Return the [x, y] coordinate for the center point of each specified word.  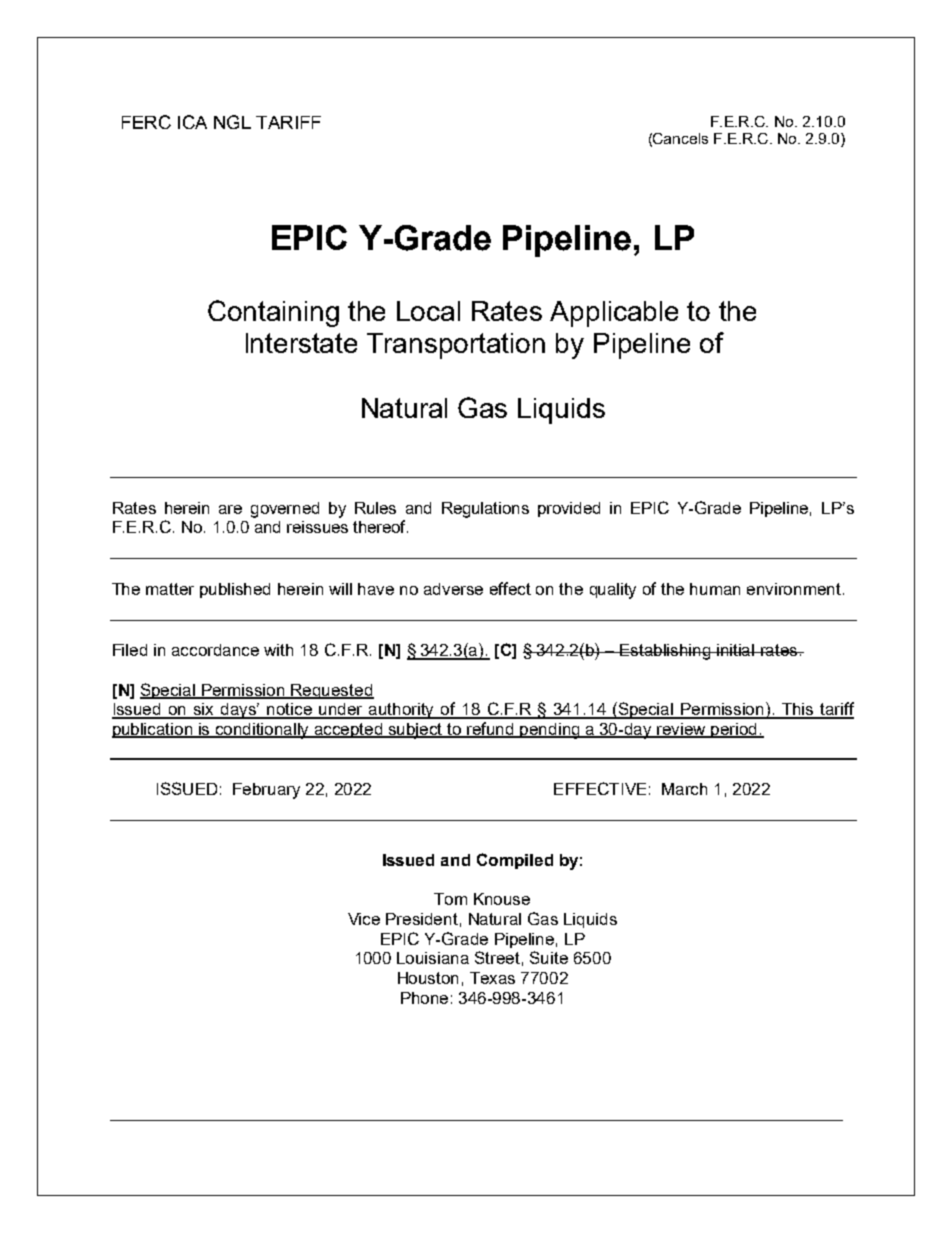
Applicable [614, 314]
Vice [364, 919]
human [715, 589]
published [235, 590]
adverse [453, 589]
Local [428, 311]
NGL [232, 122]
